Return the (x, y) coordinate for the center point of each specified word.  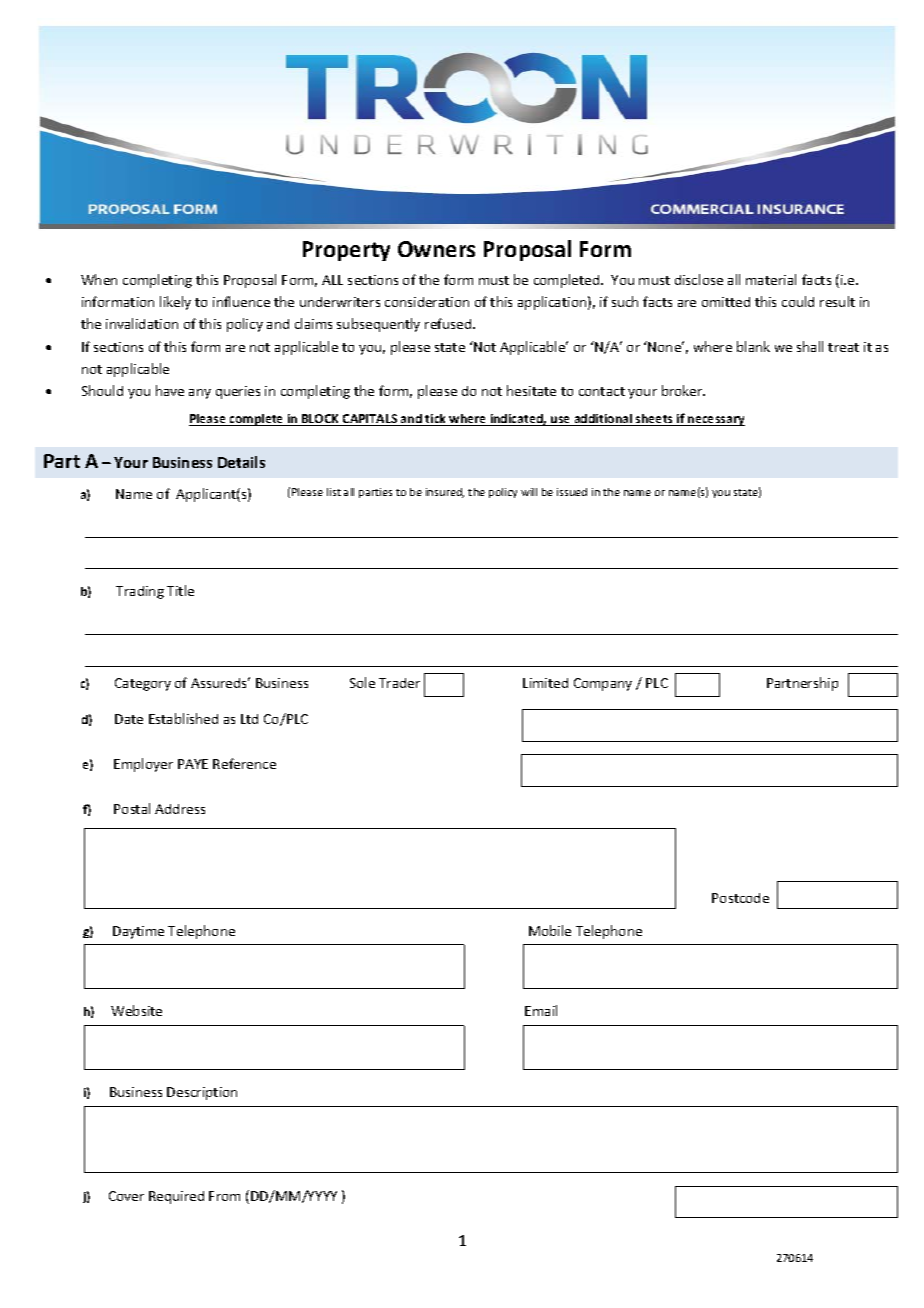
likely (175, 303)
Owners (436, 249)
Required (176, 1197)
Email (541, 1010)
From (224, 1196)
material (771, 279)
